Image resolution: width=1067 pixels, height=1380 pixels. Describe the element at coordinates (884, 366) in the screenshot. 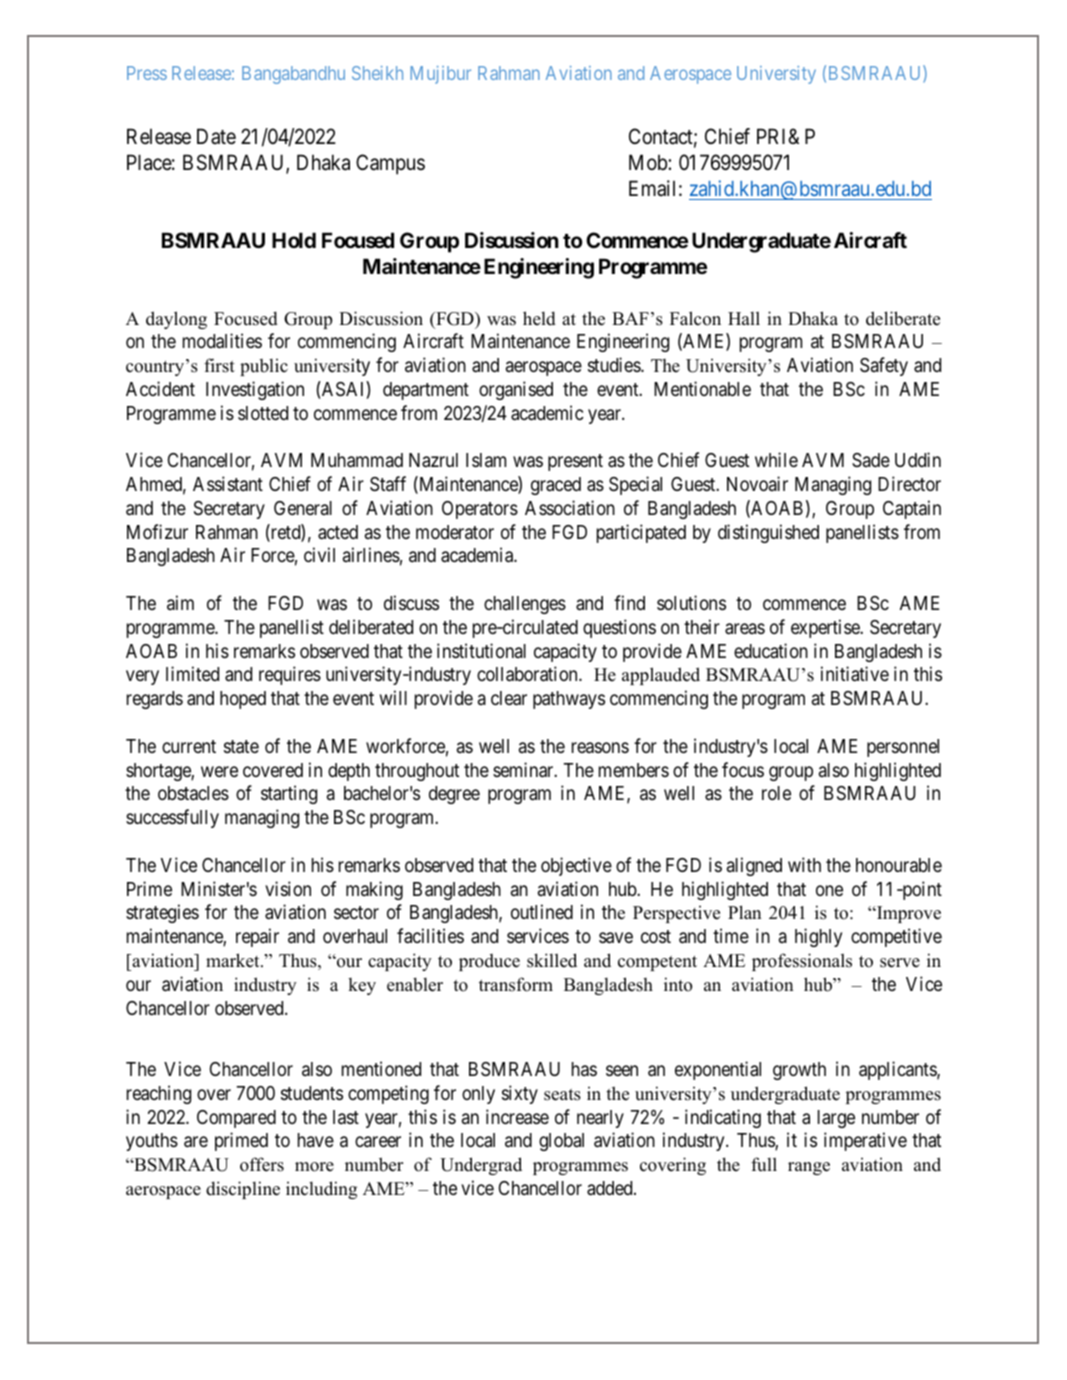

I see `Safety` at that location.
